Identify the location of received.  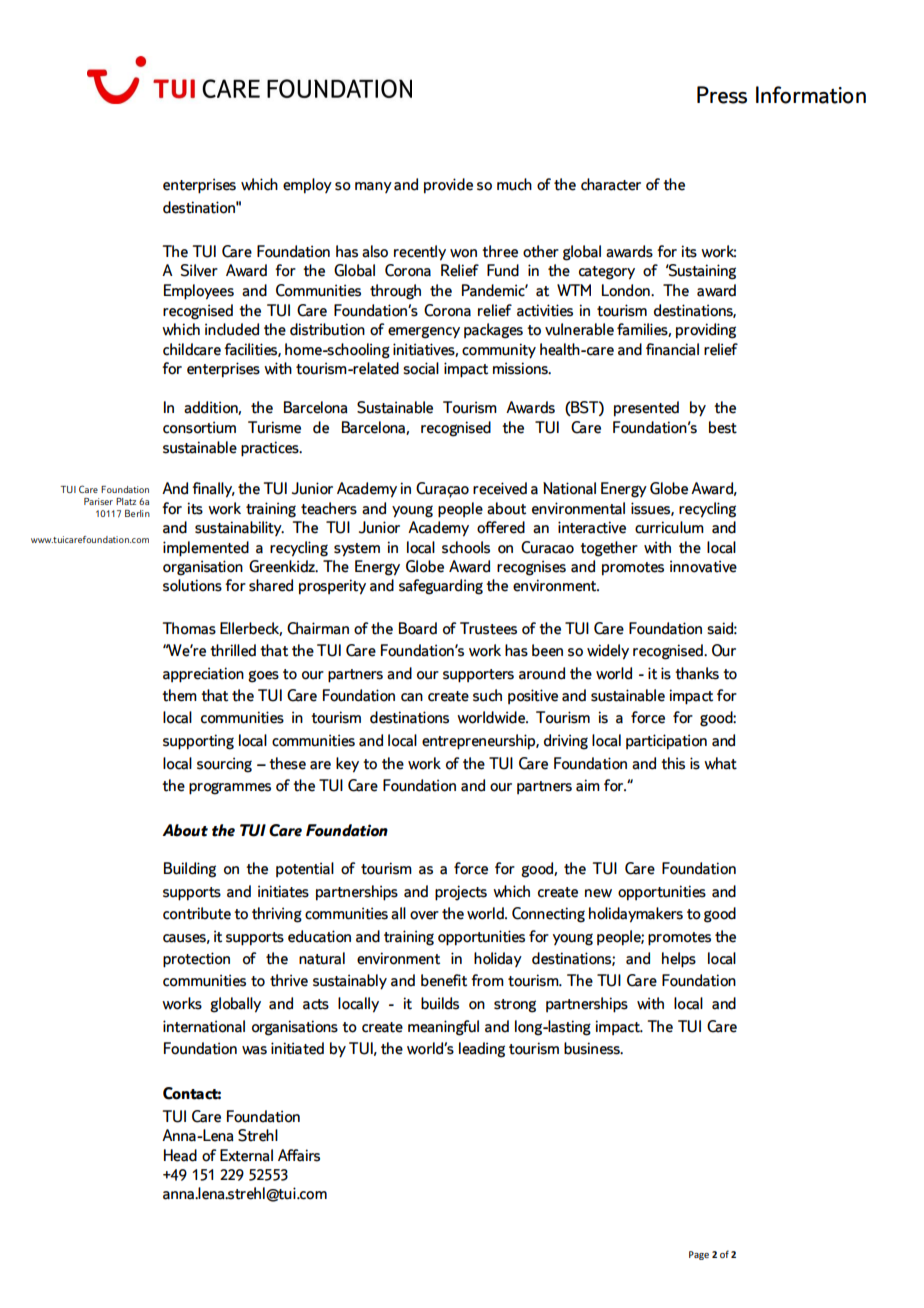
(500, 488).
